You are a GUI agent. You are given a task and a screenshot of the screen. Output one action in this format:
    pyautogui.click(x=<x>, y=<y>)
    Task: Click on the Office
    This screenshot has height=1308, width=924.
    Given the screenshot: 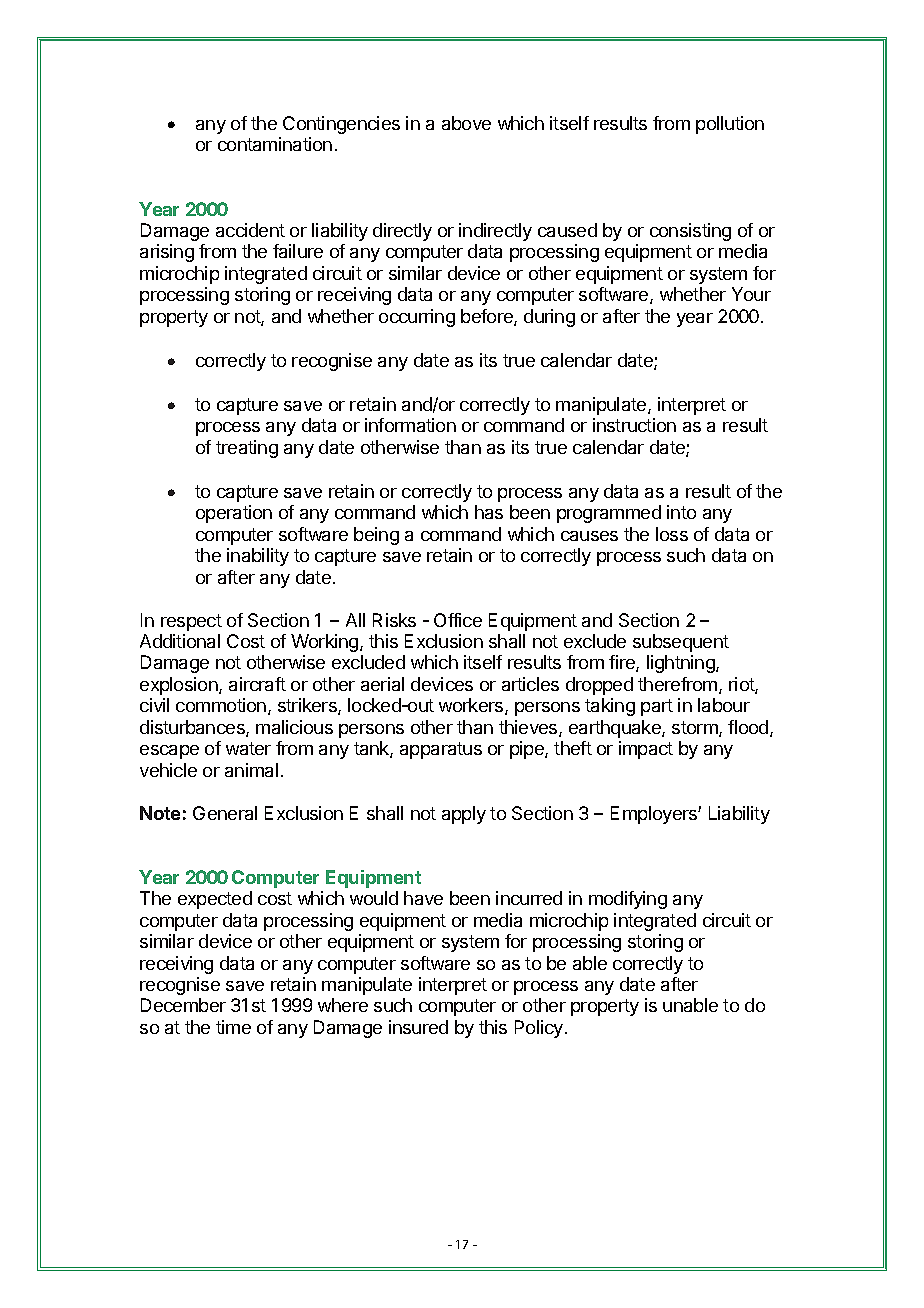 What is the action you would take?
    pyautogui.click(x=458, y=620)
